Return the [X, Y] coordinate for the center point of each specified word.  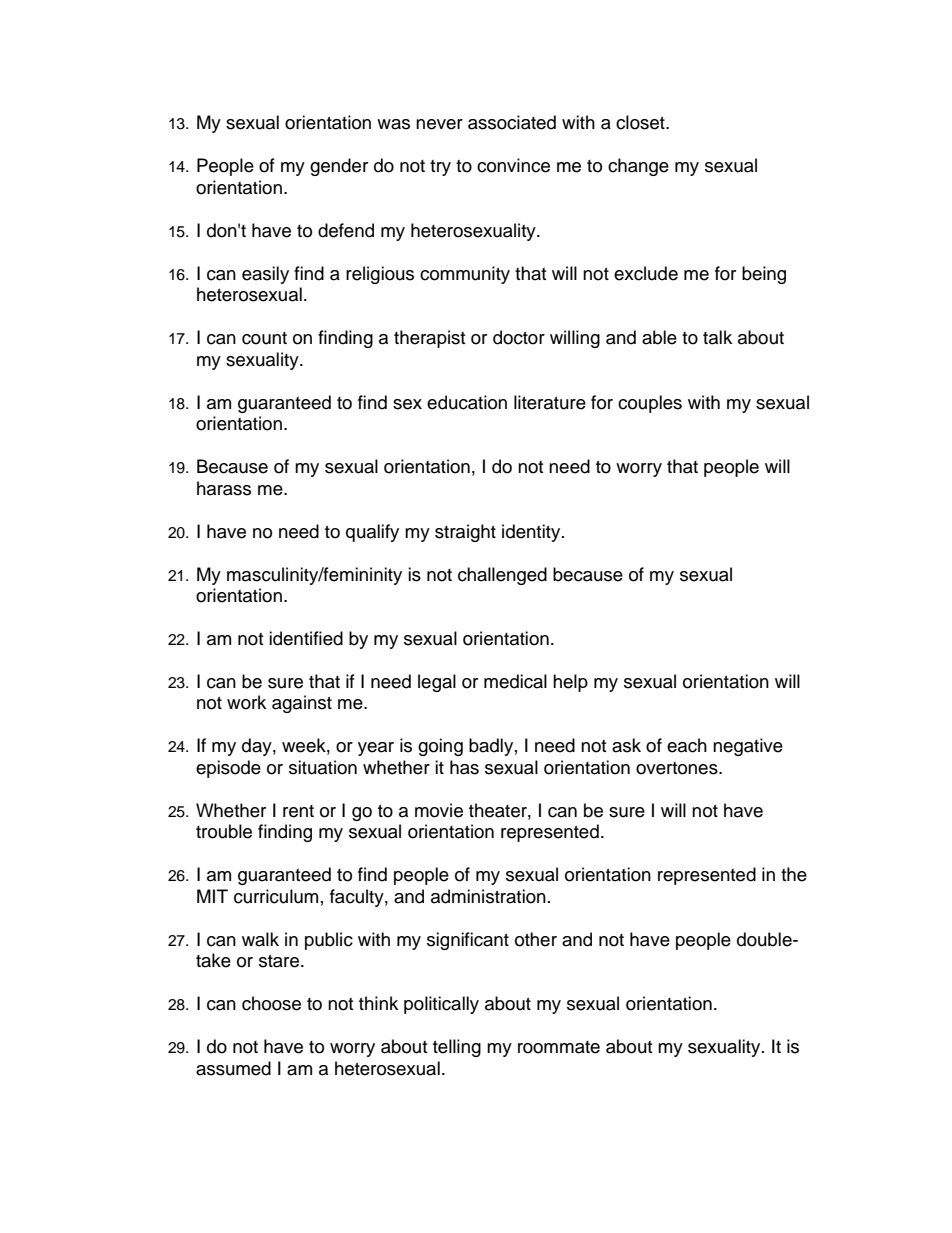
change [638, 167]
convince [513, 165]
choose [271, 1003]
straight [465, 533]
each [687, 745]
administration [488, 896]
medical [515, 681]
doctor [519, 337]
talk [717, 337]
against [302, 704]
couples [650, 404]
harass [224, 488]
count [264, 338]
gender [339, 167]
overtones [678, 768]
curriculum [276, 896]
